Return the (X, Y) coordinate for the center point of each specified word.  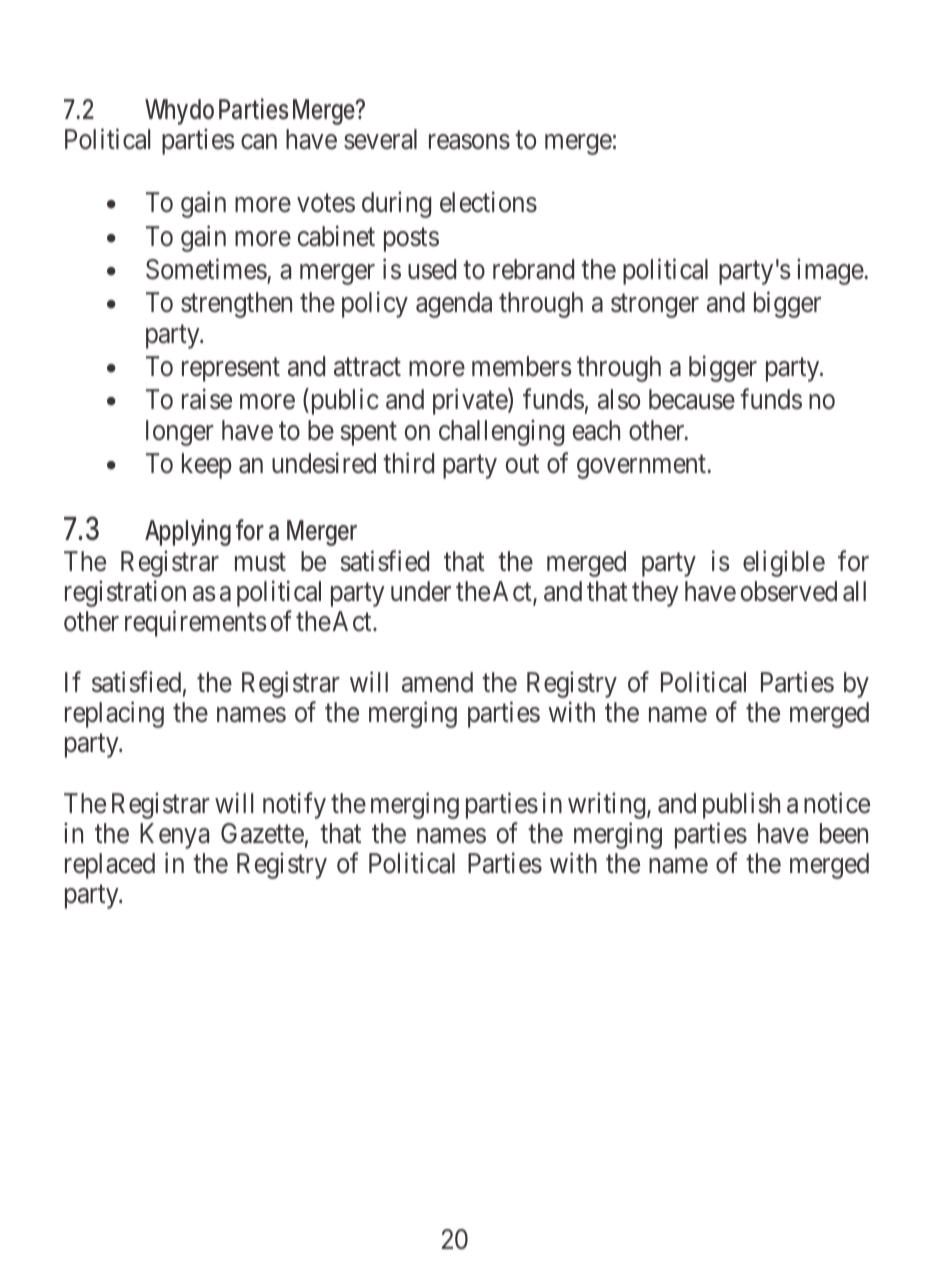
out (522, 464)
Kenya (174, 836)
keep (207, 466)
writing (608, 805)
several (380, 139)
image (831, 271)
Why (166, 112)
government (642, 467)
